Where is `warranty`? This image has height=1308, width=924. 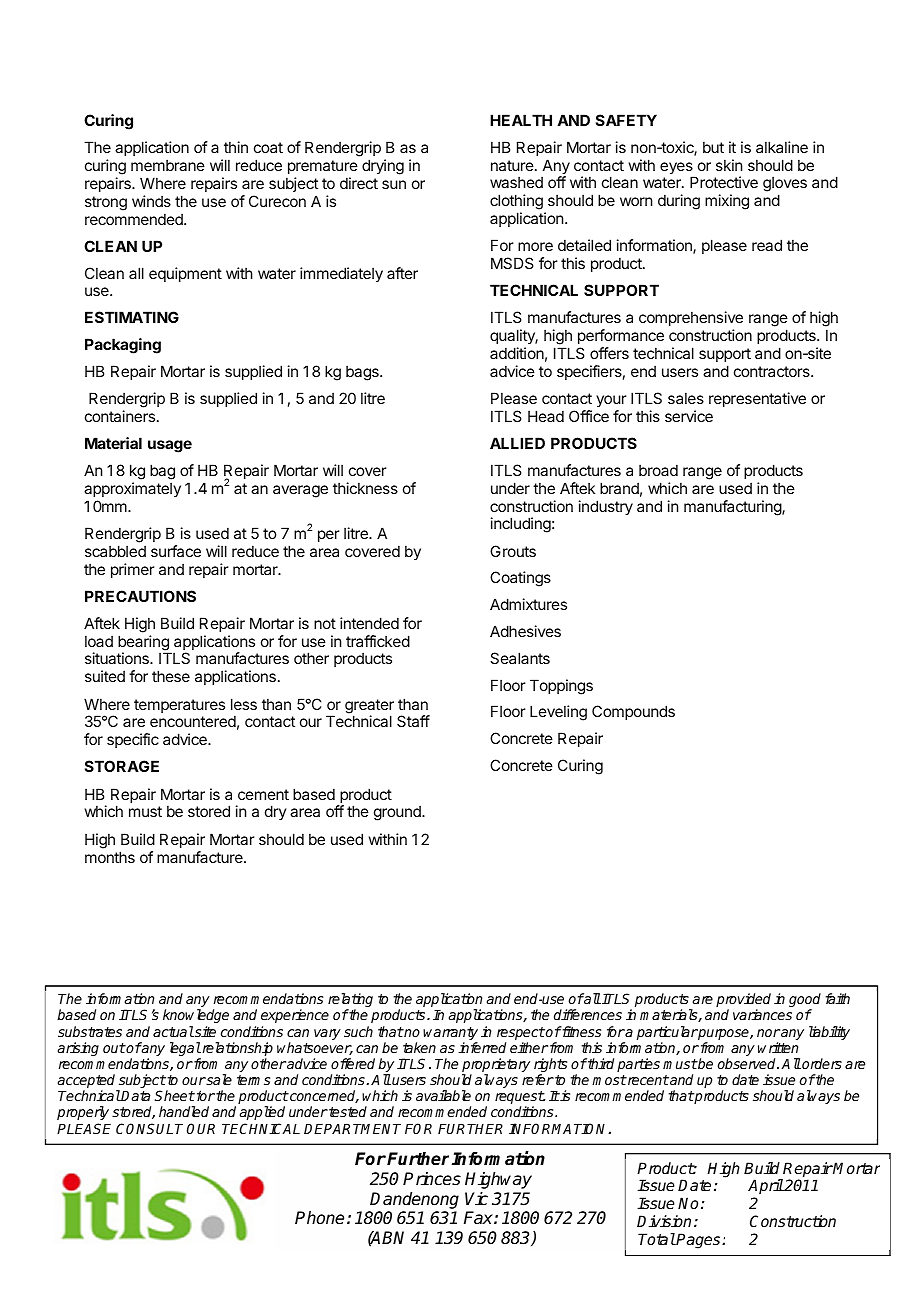
warranty is located at coordinates (450, 1035).
